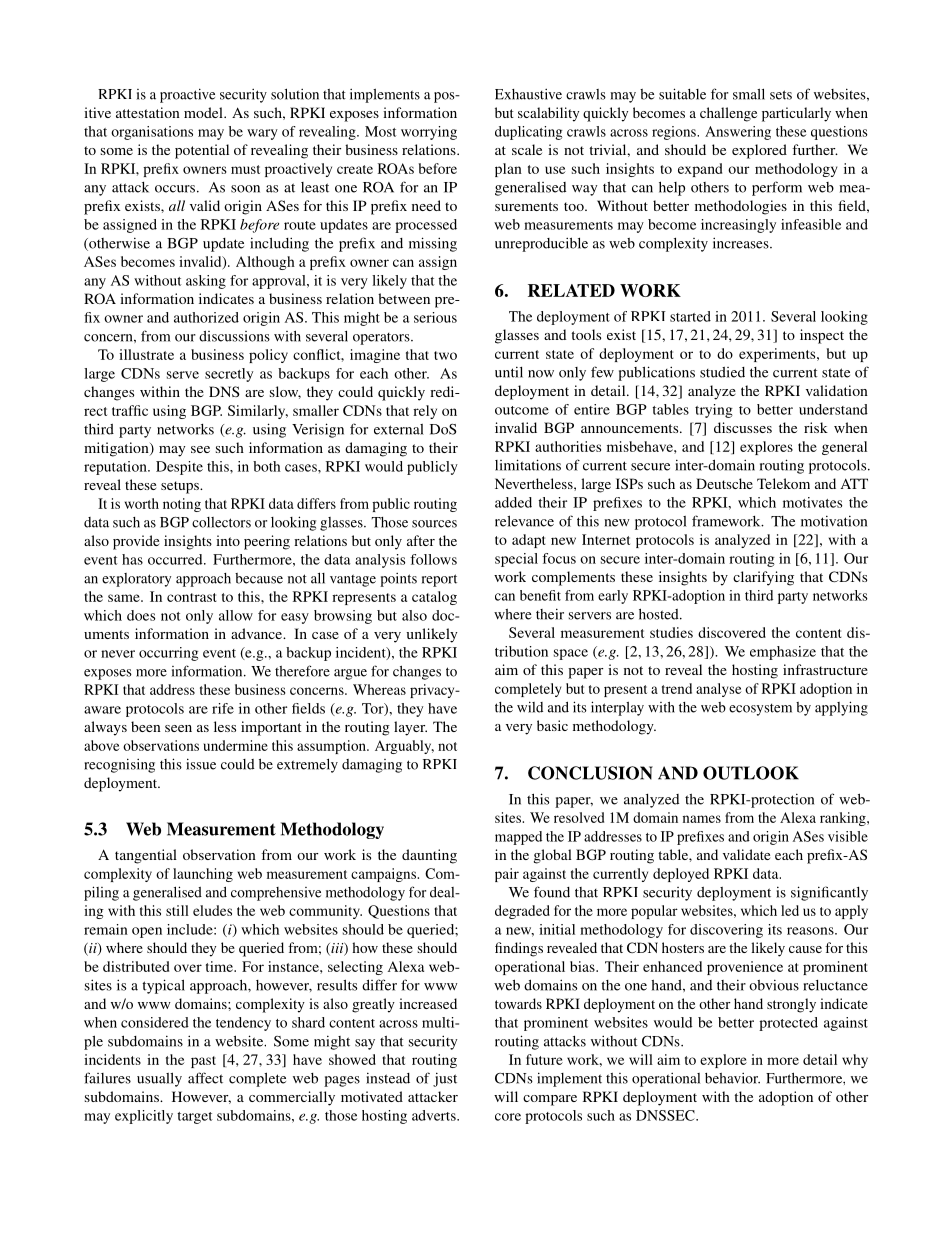 The height and width of the page is (1233, 952). Describe the element at coordinates (738, 133) in the page. I see `Answering` at that location.
